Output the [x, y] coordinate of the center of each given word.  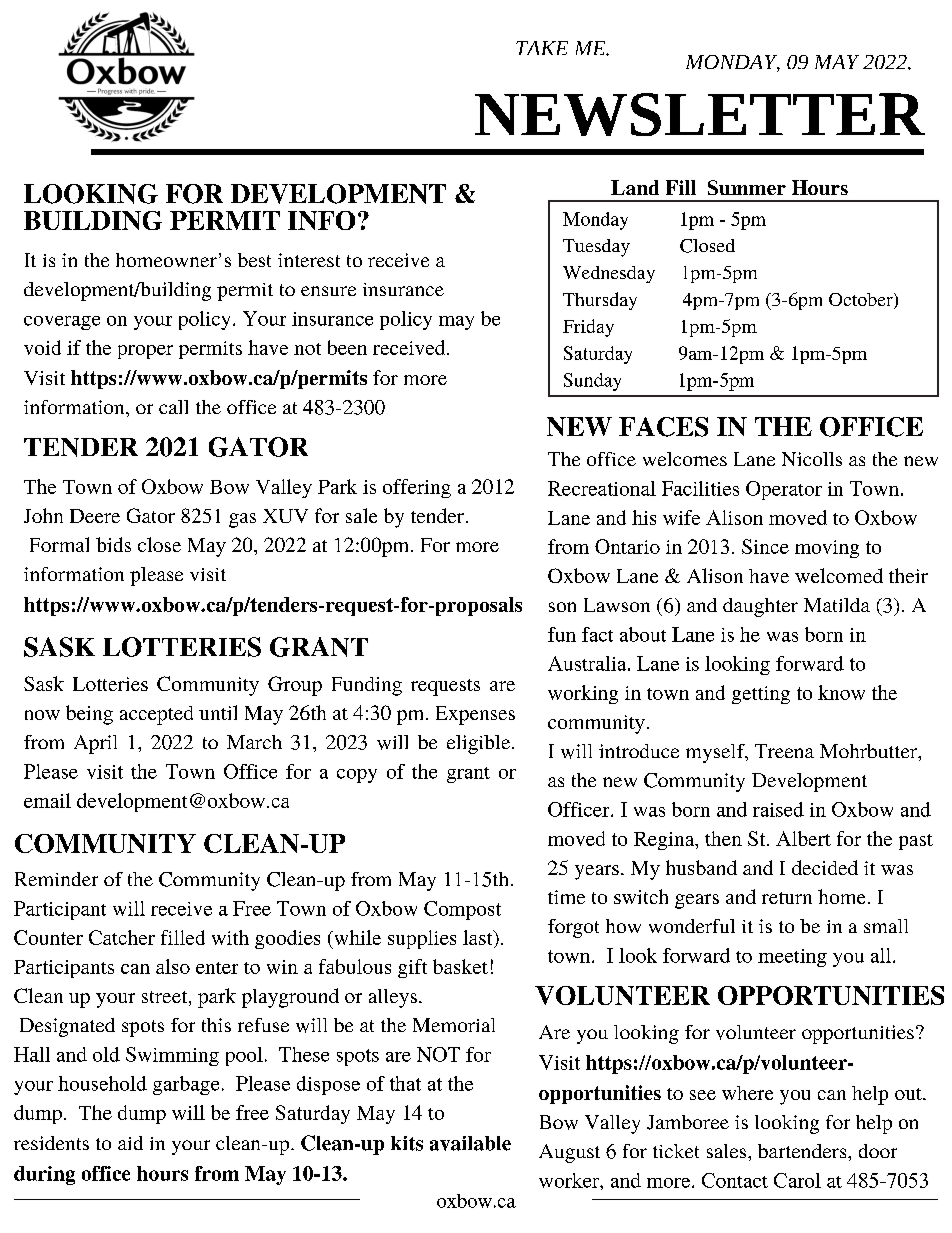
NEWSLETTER [700, 114]
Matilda [837, 605]
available [470, 1143]
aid [130, 1143]
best [254, 260]
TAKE [542, 48]
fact [597, 634]
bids [113, 544]
